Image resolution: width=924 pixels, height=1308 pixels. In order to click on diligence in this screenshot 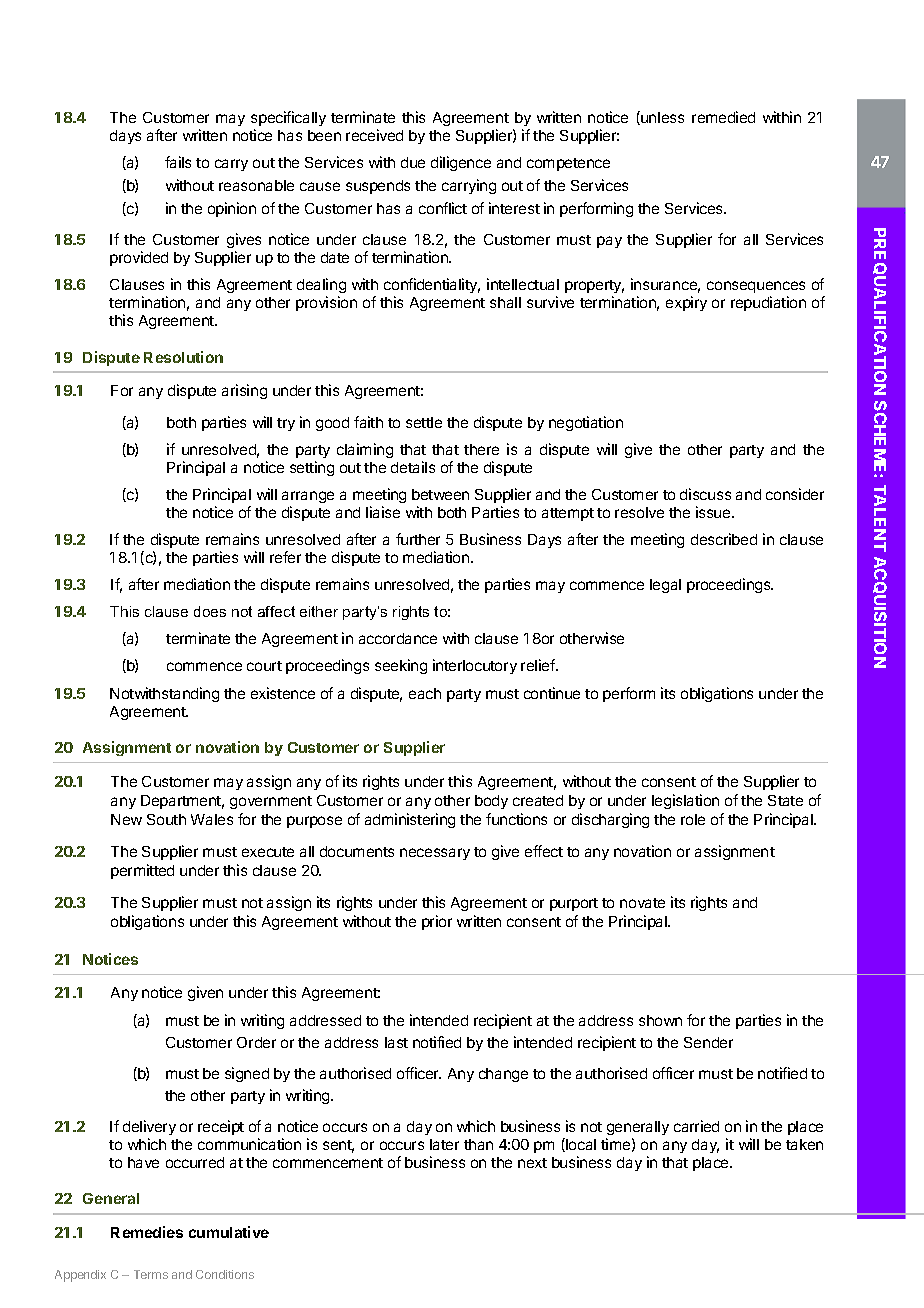, I will do `click(461, 163)`.
